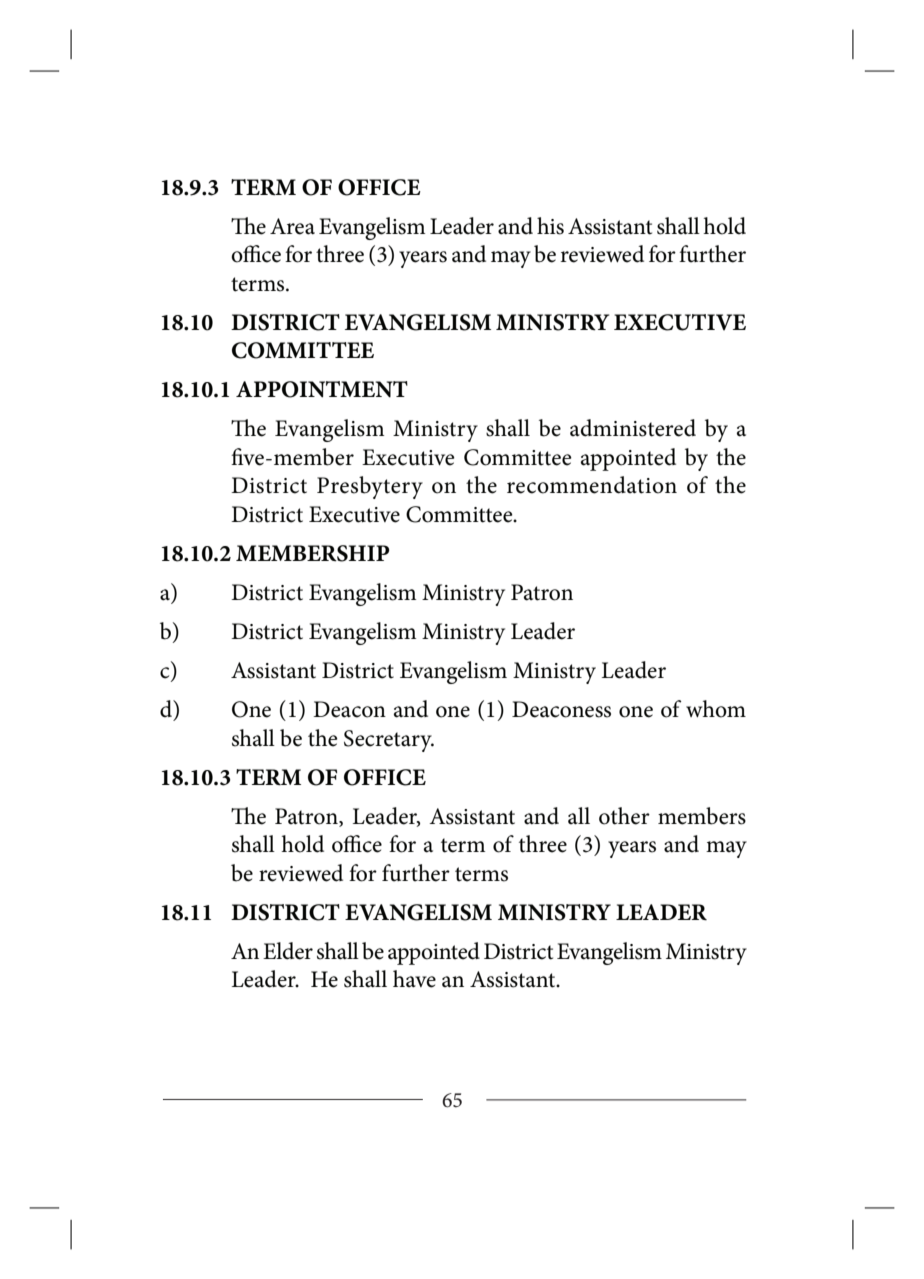 This screenshot has height=1279, width=924. What do you see at coordinates (633, 428) in the screenshot?
I see `administered` at bounding box center [633, 428].
